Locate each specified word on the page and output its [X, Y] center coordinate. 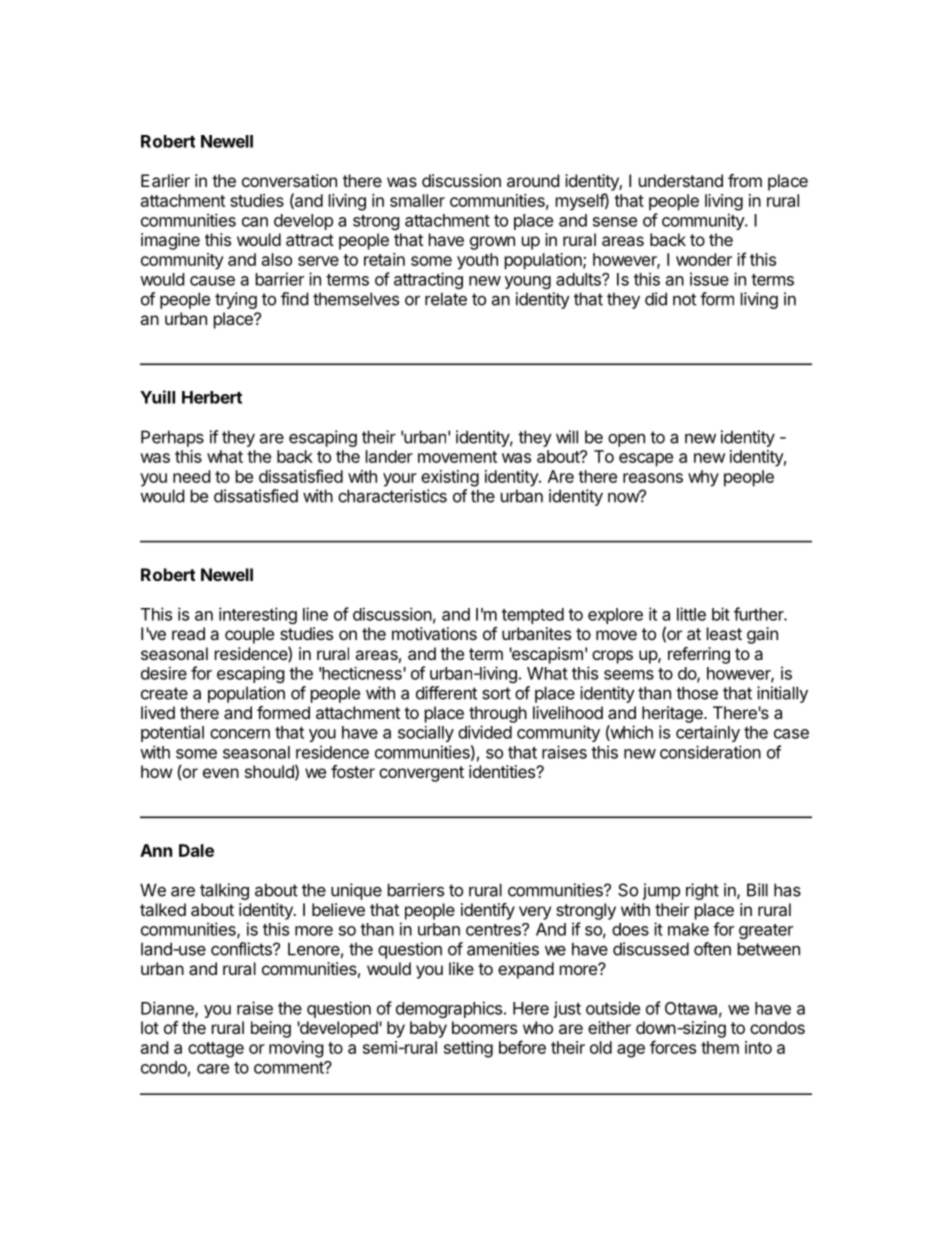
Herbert [212, 397]
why [703, 478]
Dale [196, 850]
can [255, 222]
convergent [421, 774]
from [745, 180]
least [724, 633]
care [213, 1069]
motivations [434, 633]
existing [450, 478]
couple [249, 635]
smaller [417, 200]
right [702, 891]
